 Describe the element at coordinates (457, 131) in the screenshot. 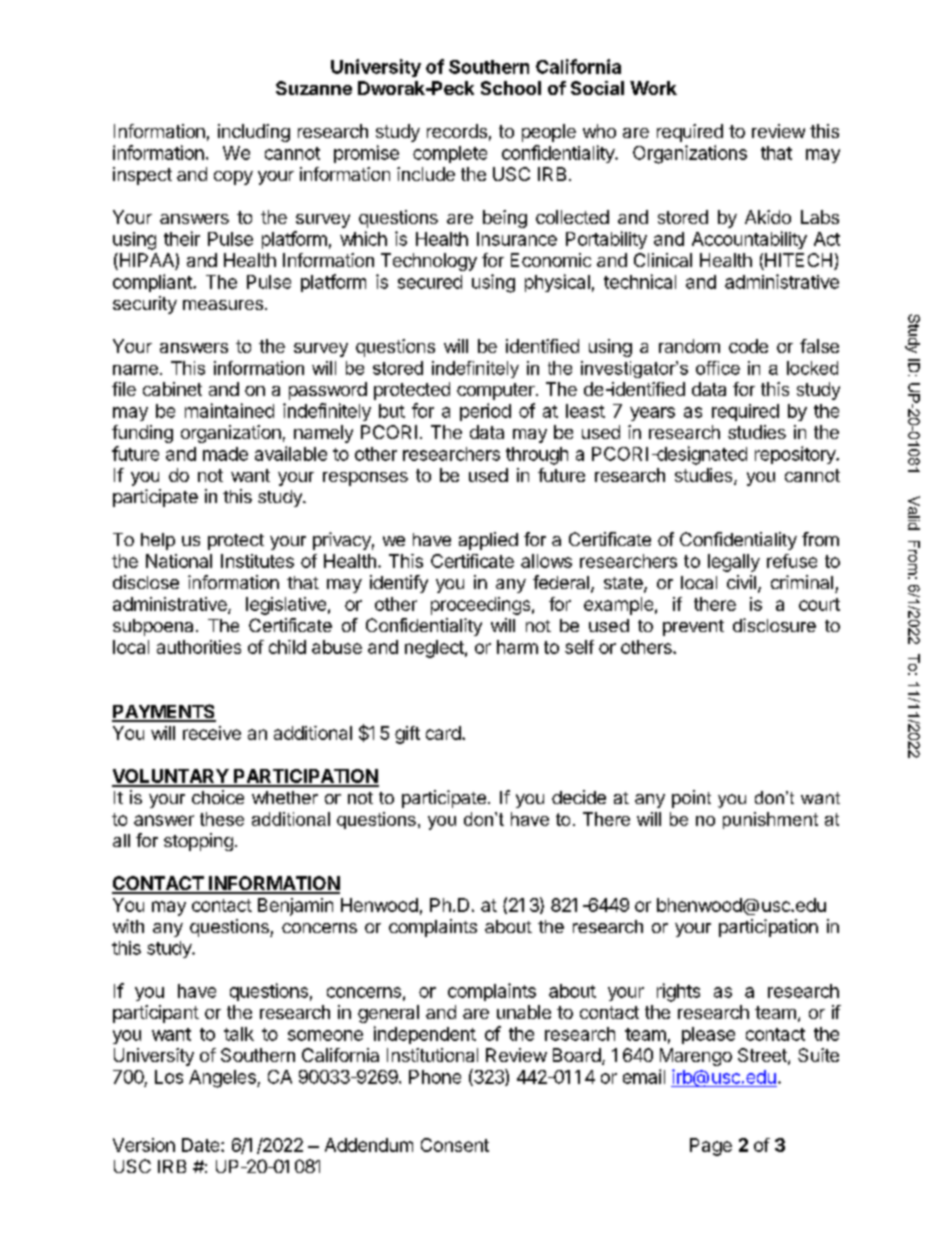

I see `records` at that location.
